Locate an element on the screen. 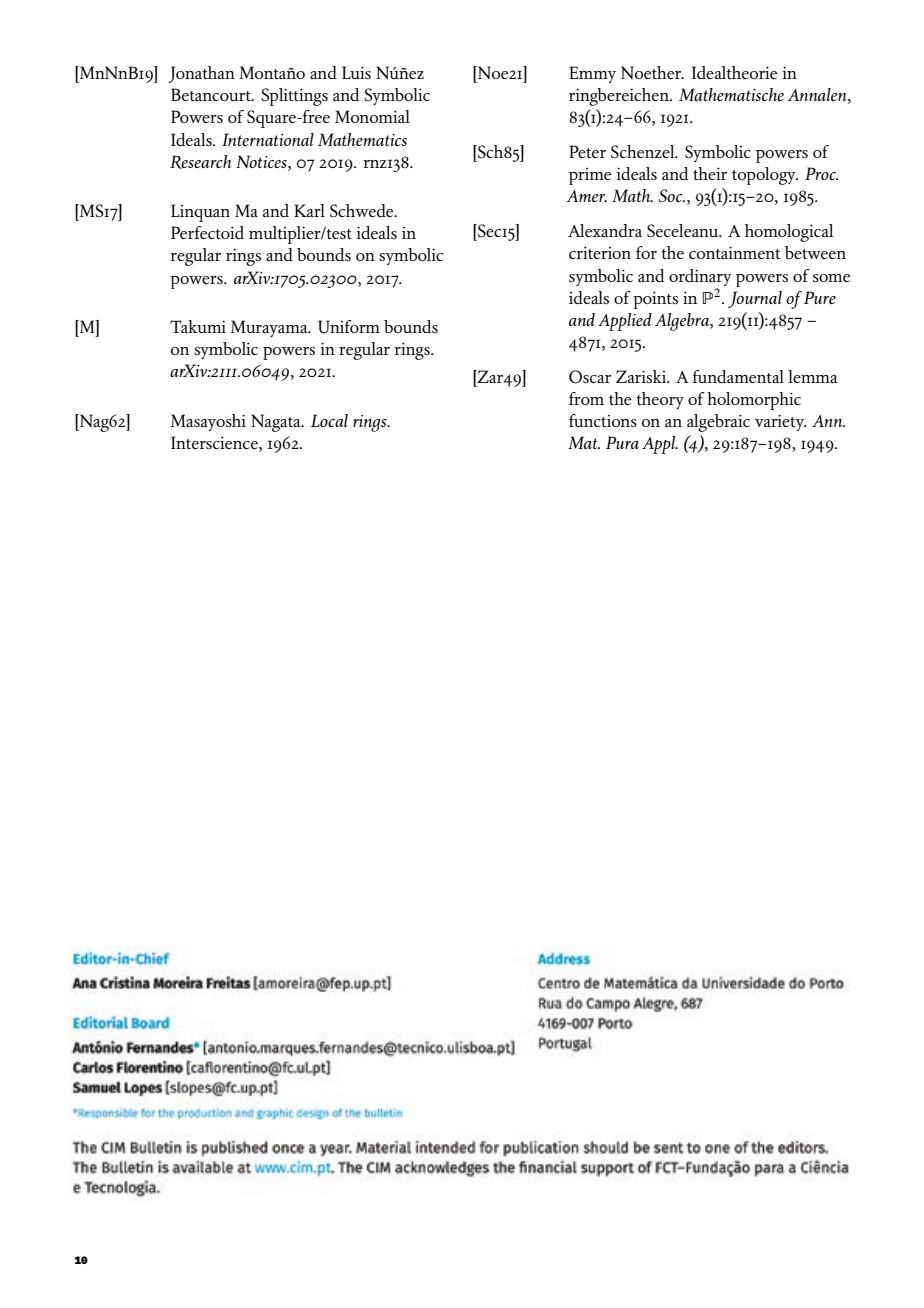  Peter is located at coordinates (587, 151).
